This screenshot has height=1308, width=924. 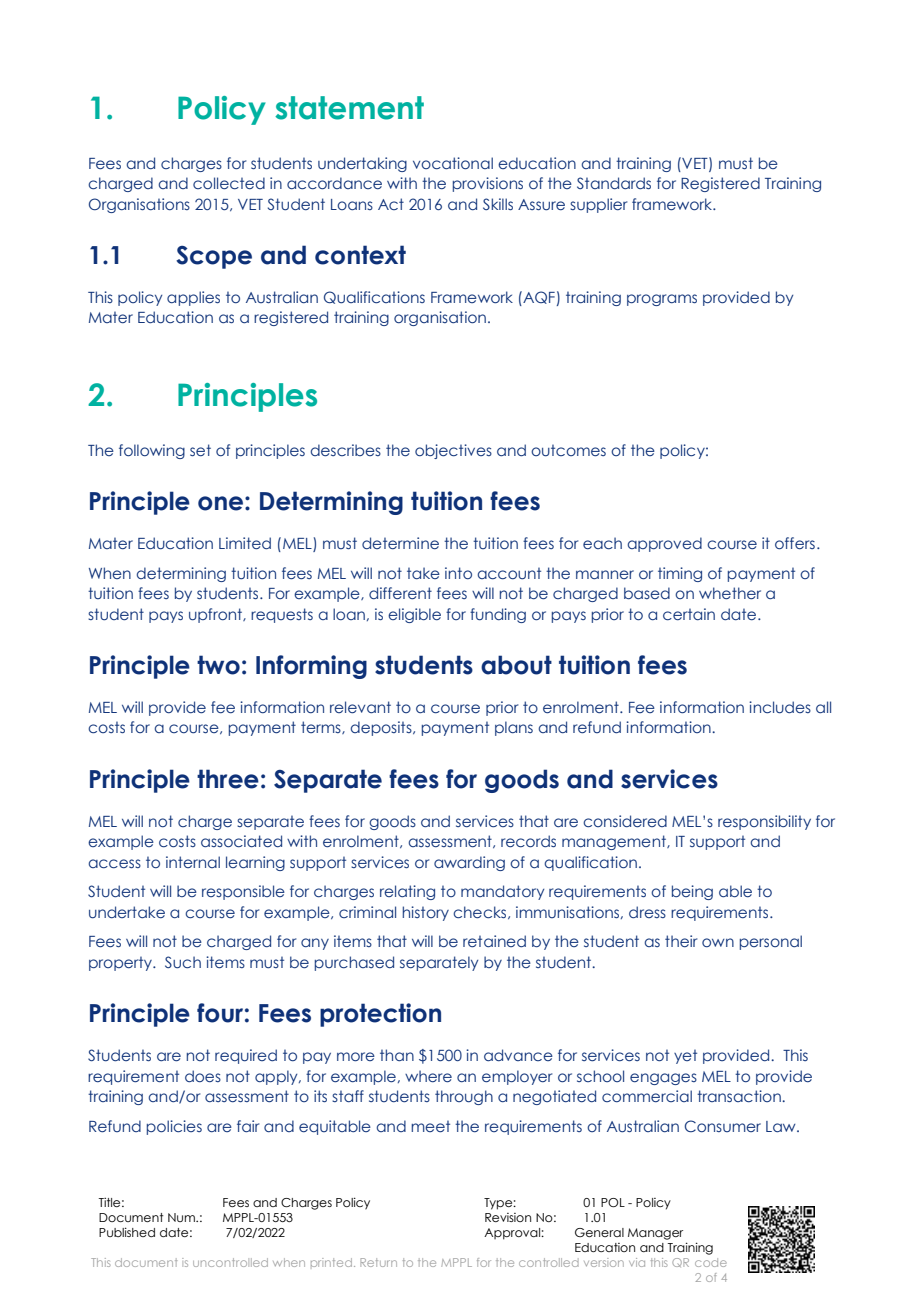 I want to click on collected, so click(x=229, y=183).
